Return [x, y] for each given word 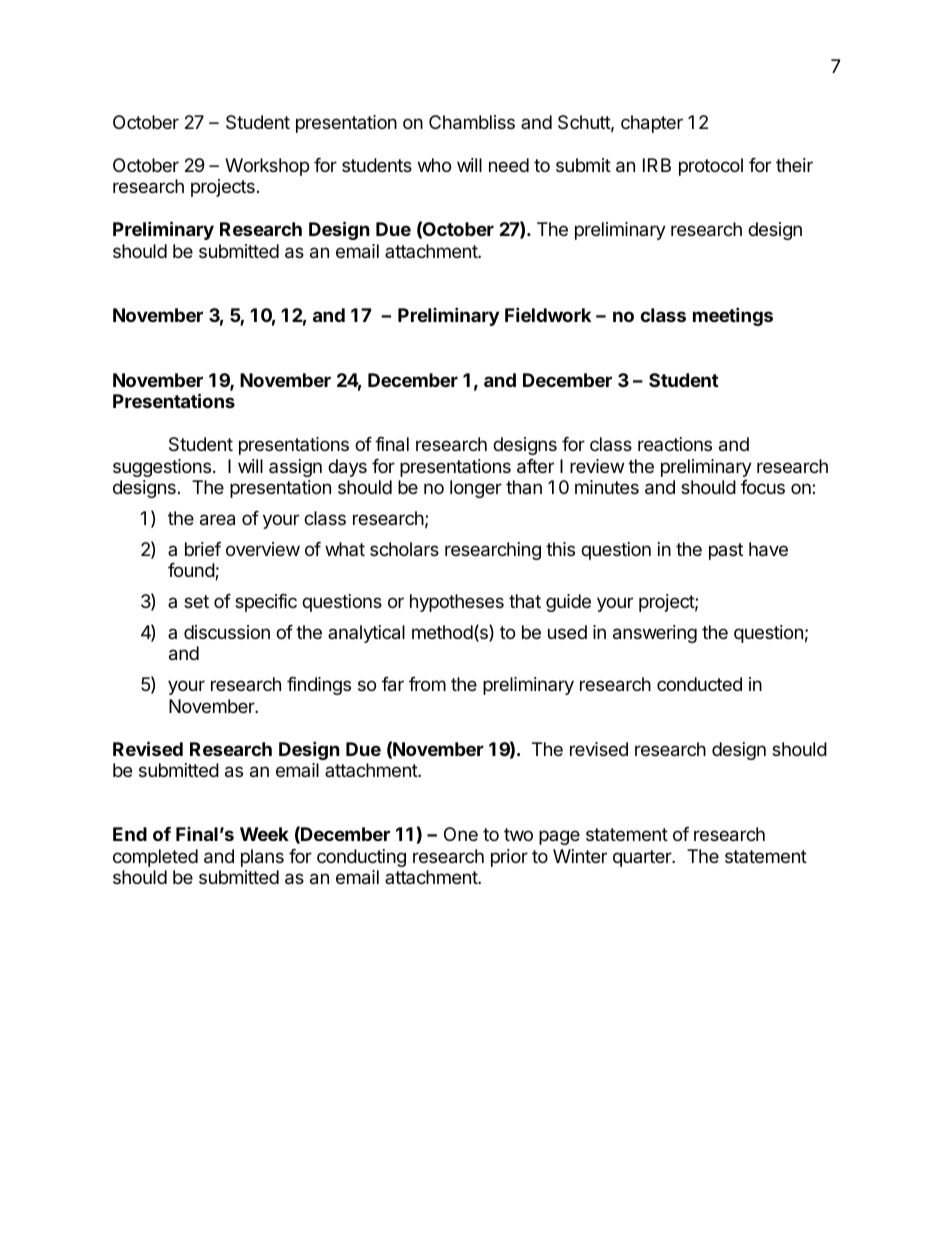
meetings [733, 316]
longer [476, 489]
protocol [711, 167]
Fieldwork [548, 314]
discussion [227, 632]
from [427, 684]
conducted [699, 684]
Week [264, 834]
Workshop [267, 167]
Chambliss [472, 122]
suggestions [162, 468]
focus [763, 487]
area [217, 520]
